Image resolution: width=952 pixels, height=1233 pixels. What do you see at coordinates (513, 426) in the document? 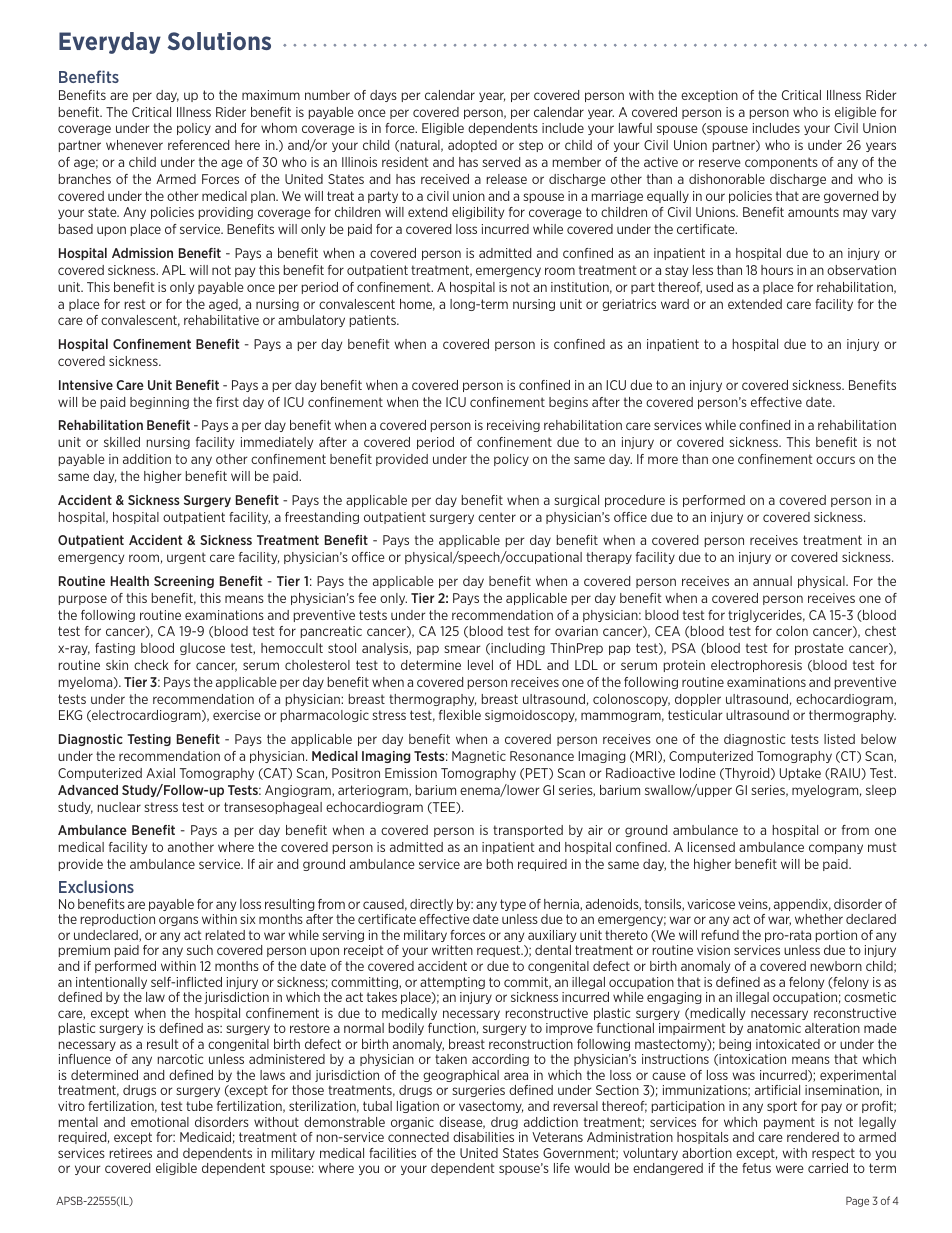
I see `receiving` at bounding box center [513, 426].
